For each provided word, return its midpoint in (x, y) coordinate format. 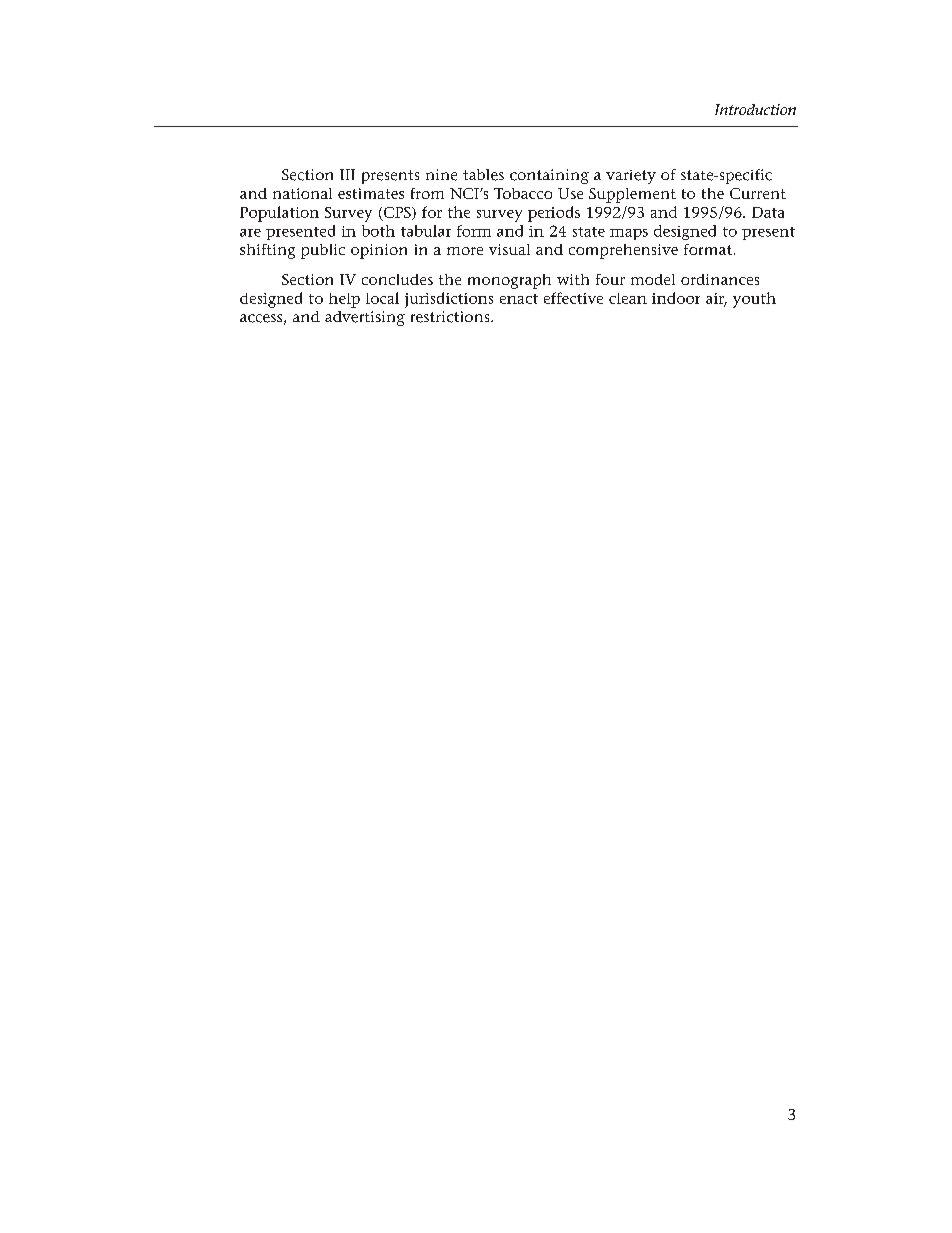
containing (549, 176)
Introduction (755, 109)
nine (441, 175)
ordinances (720, 279)
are (250, 233)
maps (629, 234)
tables (483, 175)
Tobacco (523, 193)
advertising (365, 318)
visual (509, 249)
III (347, 174)
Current (758, 193)
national (302, 193)
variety (631, 177)
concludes (397, 279)
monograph (509, 281)
